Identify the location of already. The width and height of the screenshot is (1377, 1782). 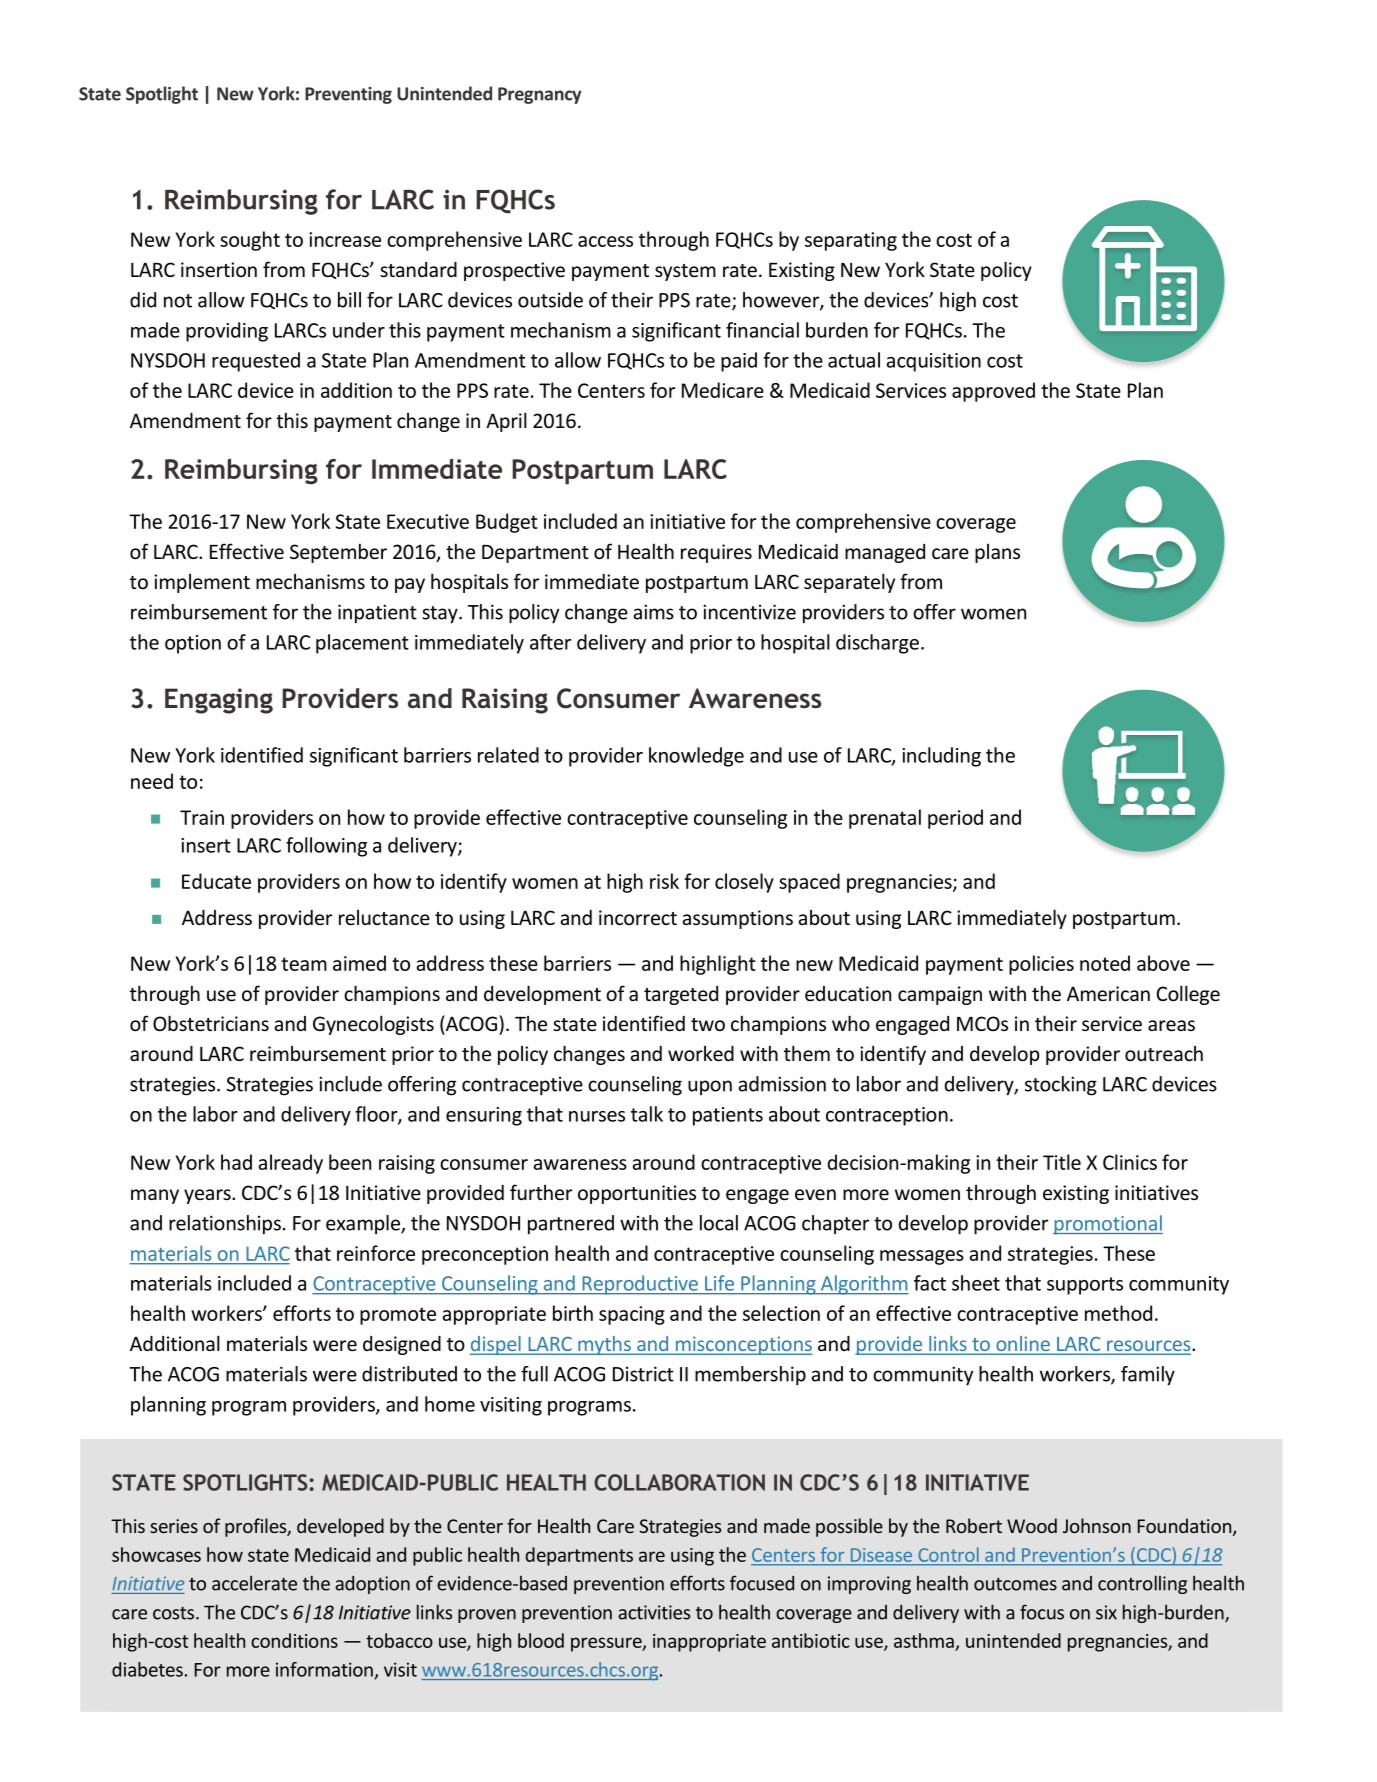
(290, 1164).
